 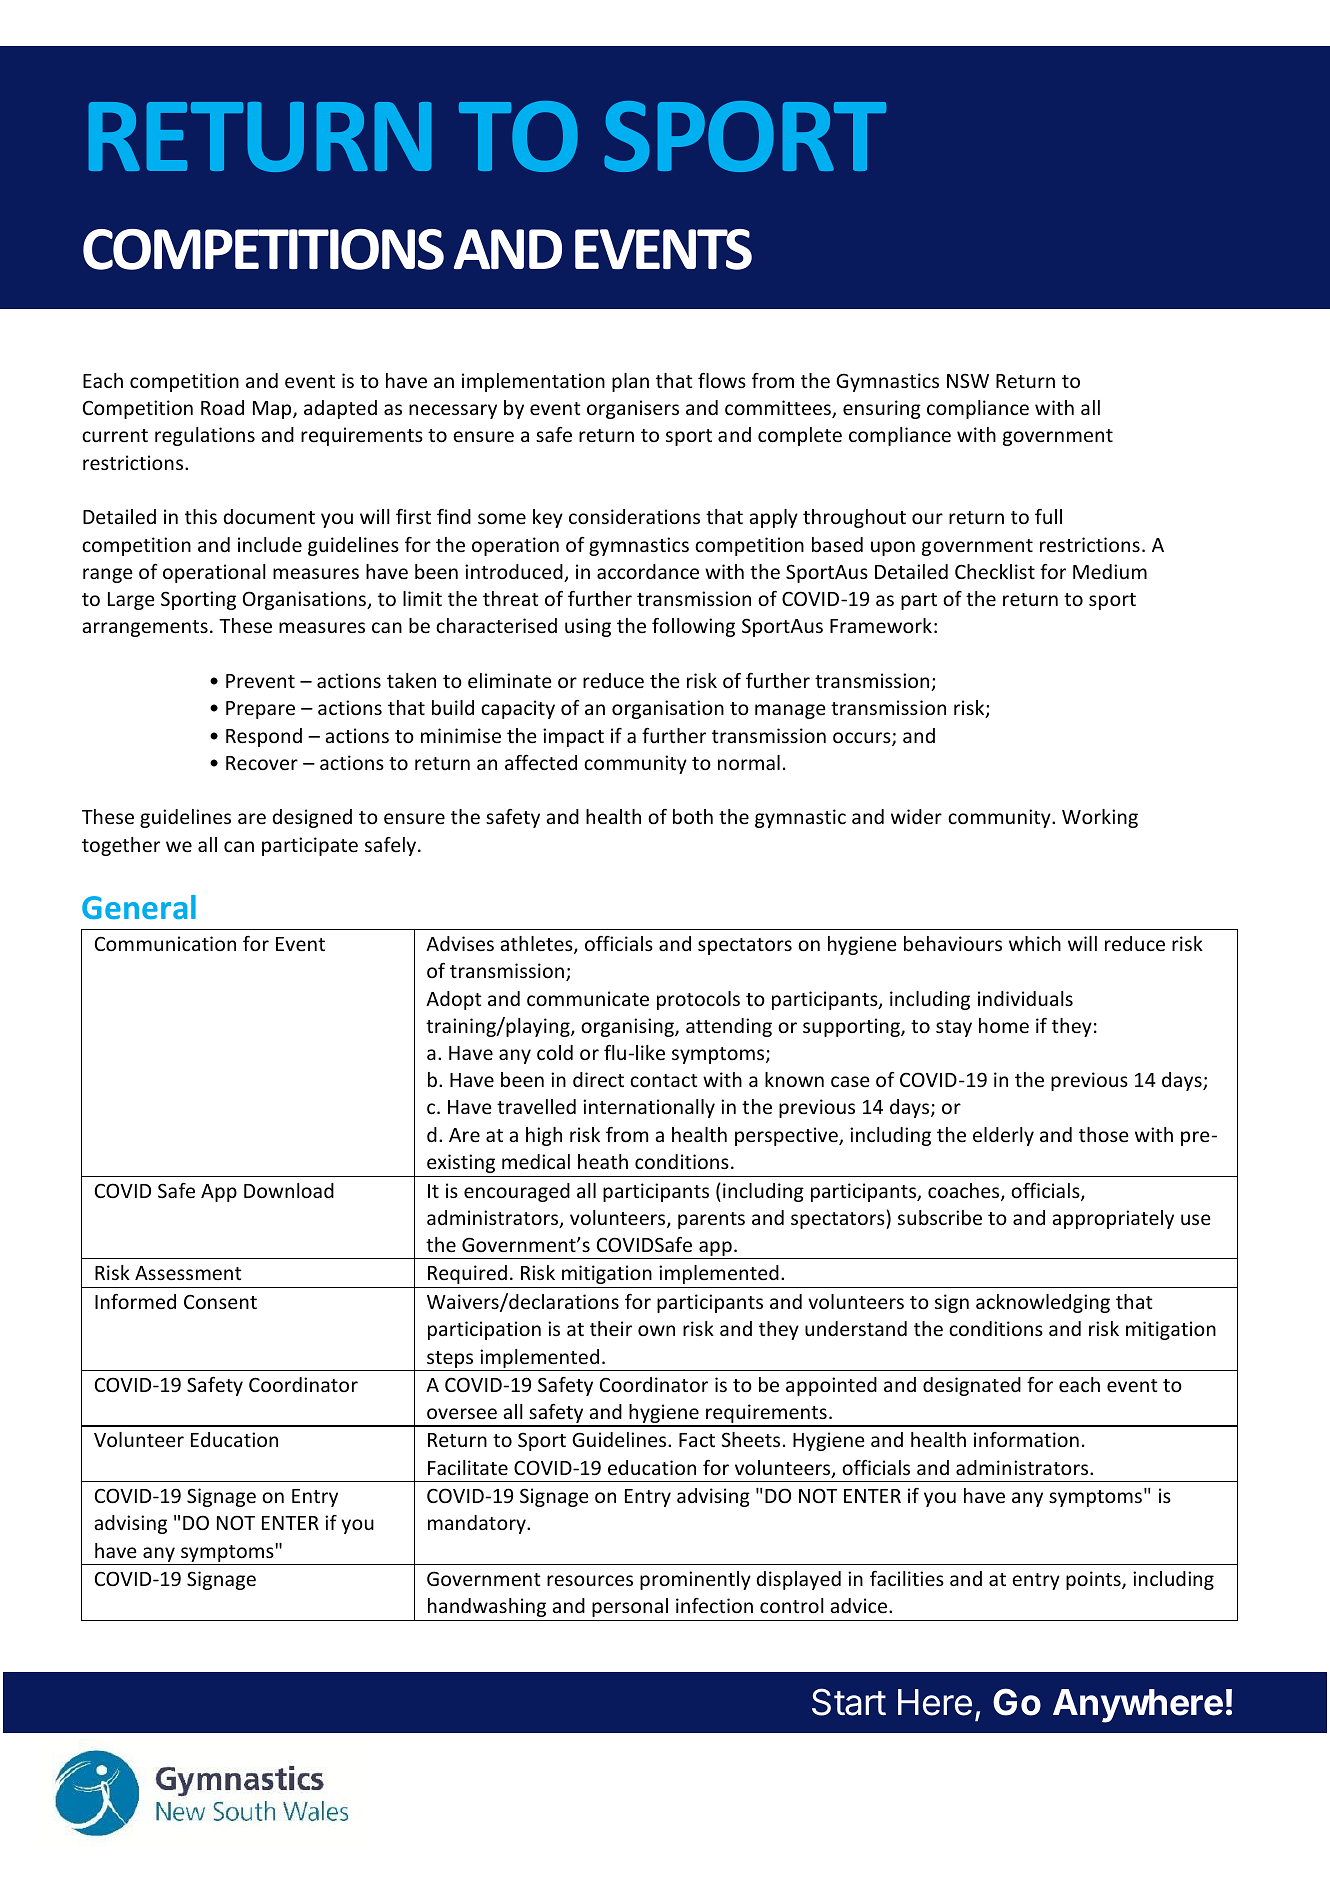 I want to click on Recover, so click(x=262, y=763).
